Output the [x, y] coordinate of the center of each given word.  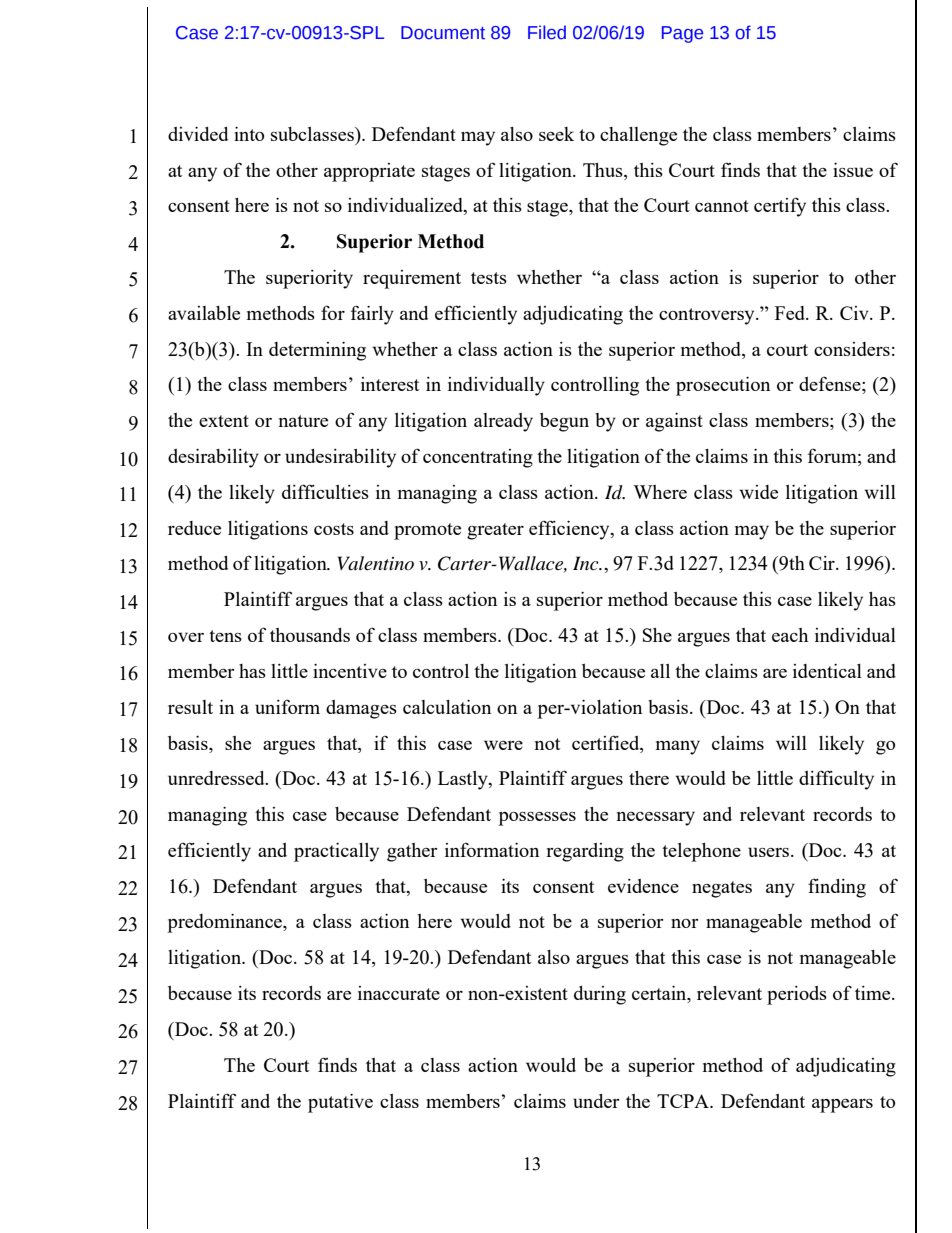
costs [334, 529]
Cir [823, 563]
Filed [547, 32]
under [596, 1101]
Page [682, 34]
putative [340, 1103]
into [249, 134]
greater [495, 531]
